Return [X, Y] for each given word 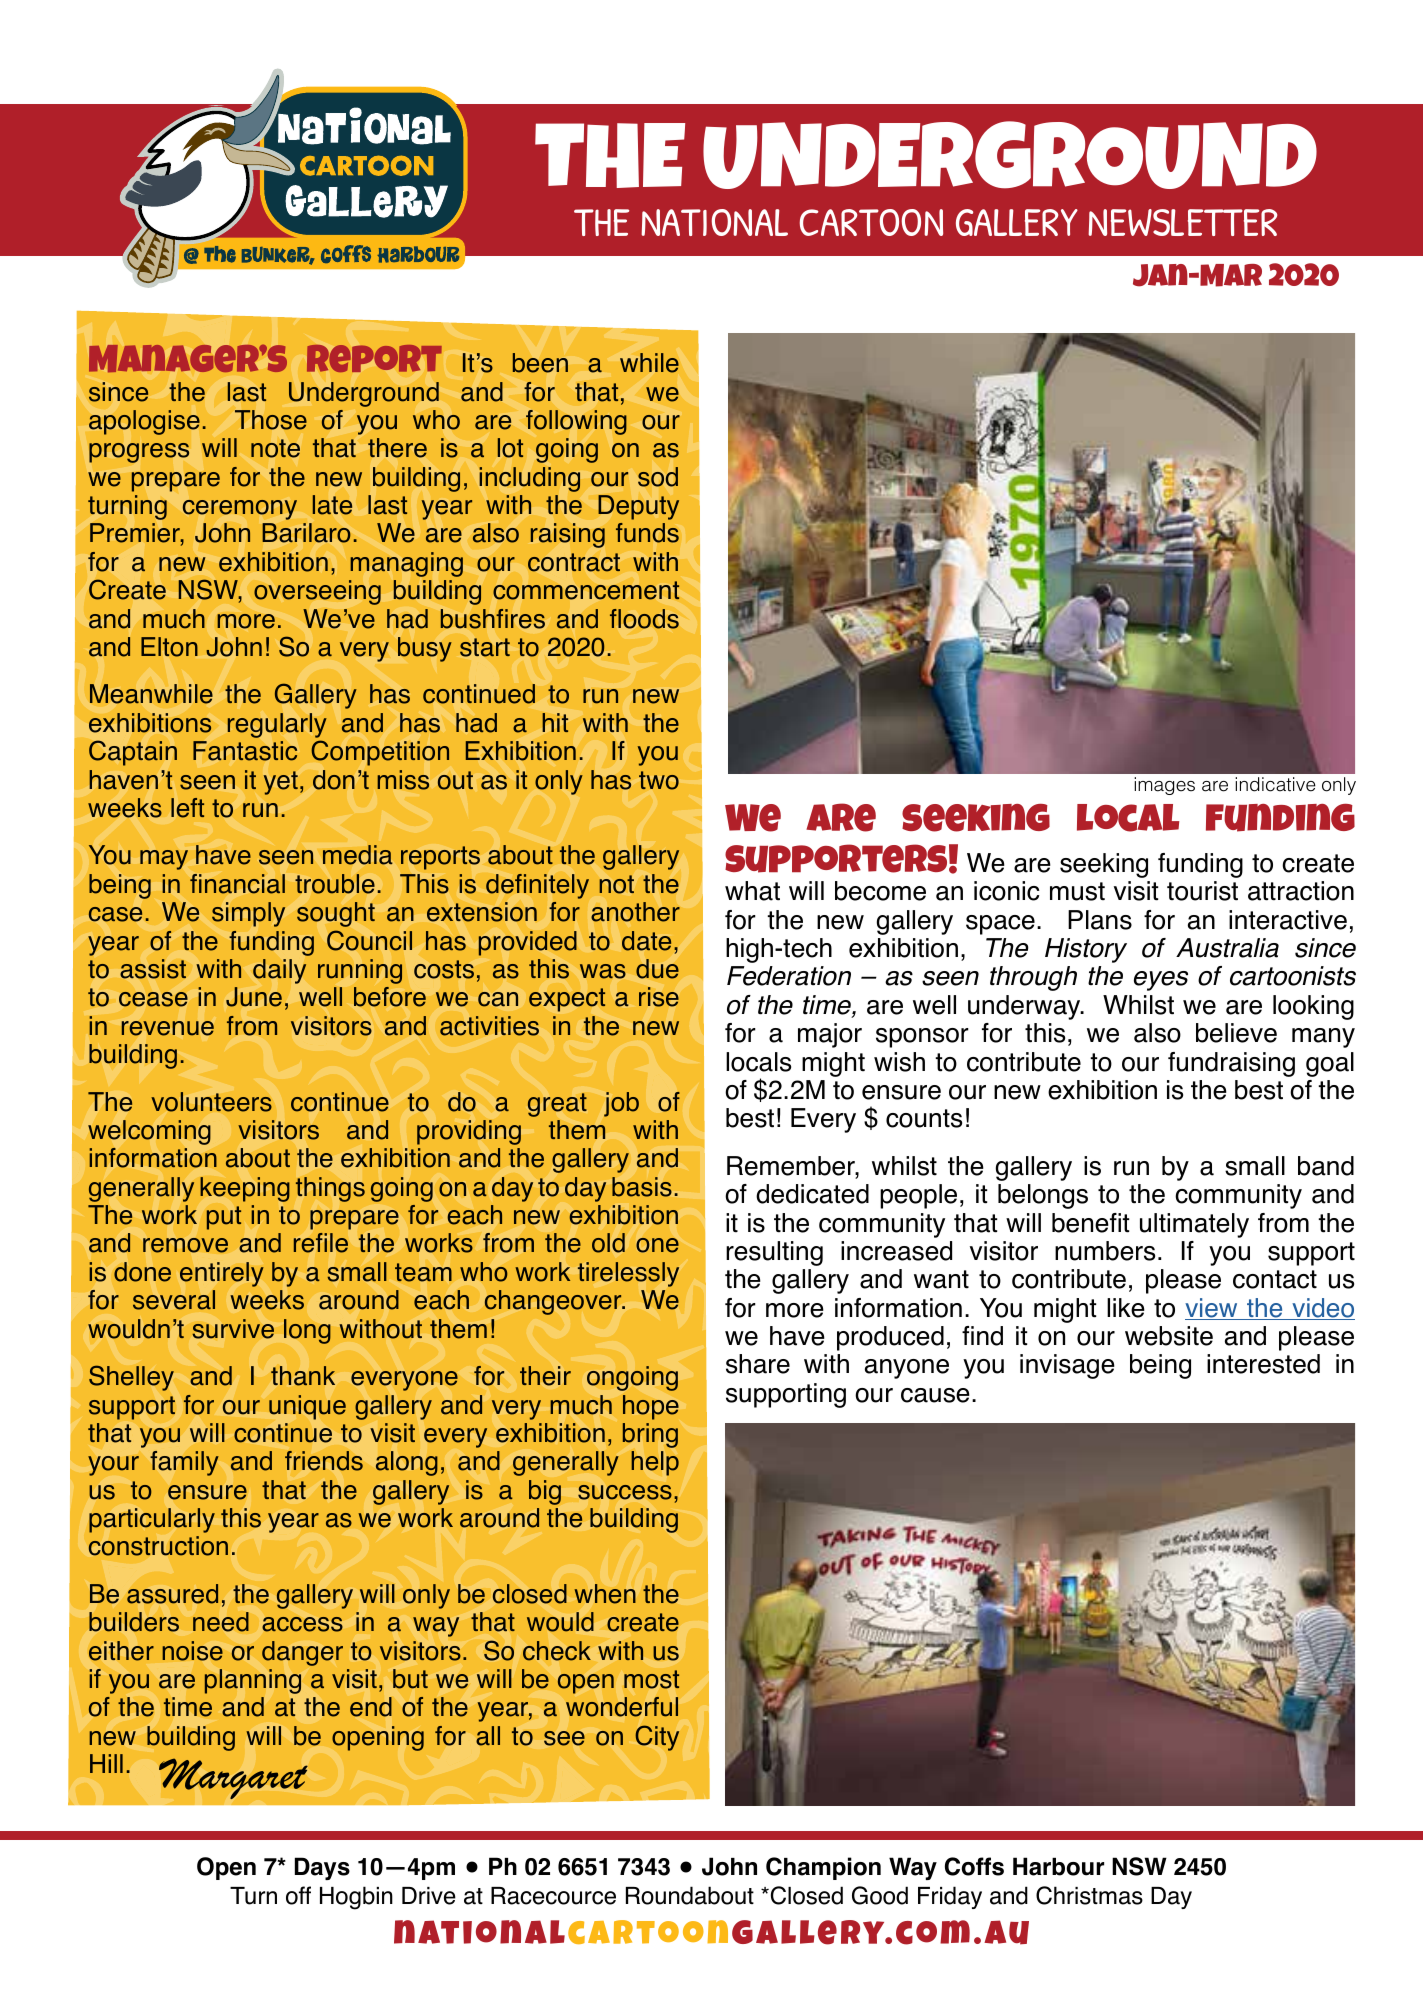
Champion [823, 1868]
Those [271, 420]
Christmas [1089, 1895]
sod [658, 477]
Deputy [638, 507]
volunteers [211, 1102]
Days [322, 1868]
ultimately [1194, 1225]
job [621, 1104]
